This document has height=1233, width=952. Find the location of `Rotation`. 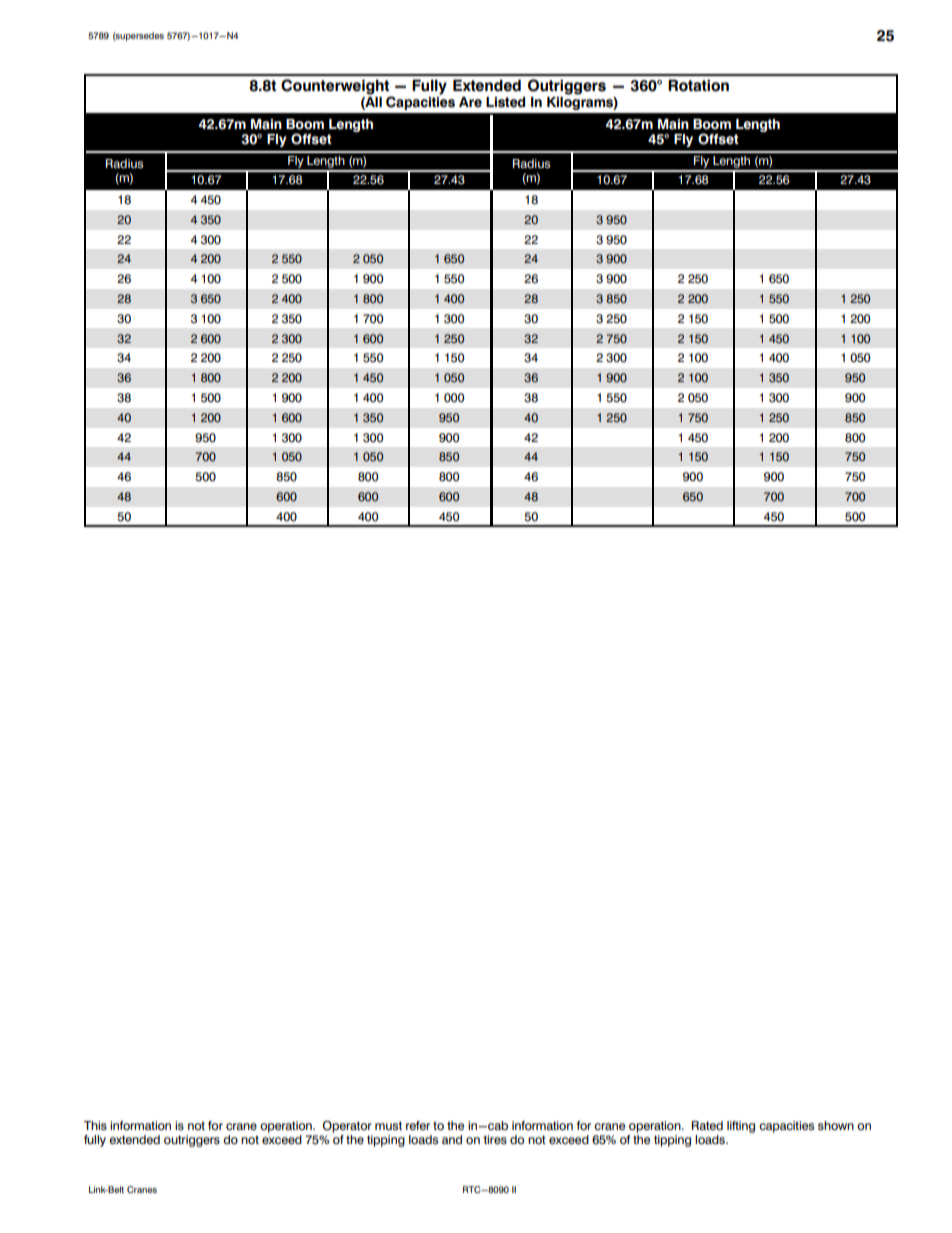

Rotation is located at coordinates (698, 85).
